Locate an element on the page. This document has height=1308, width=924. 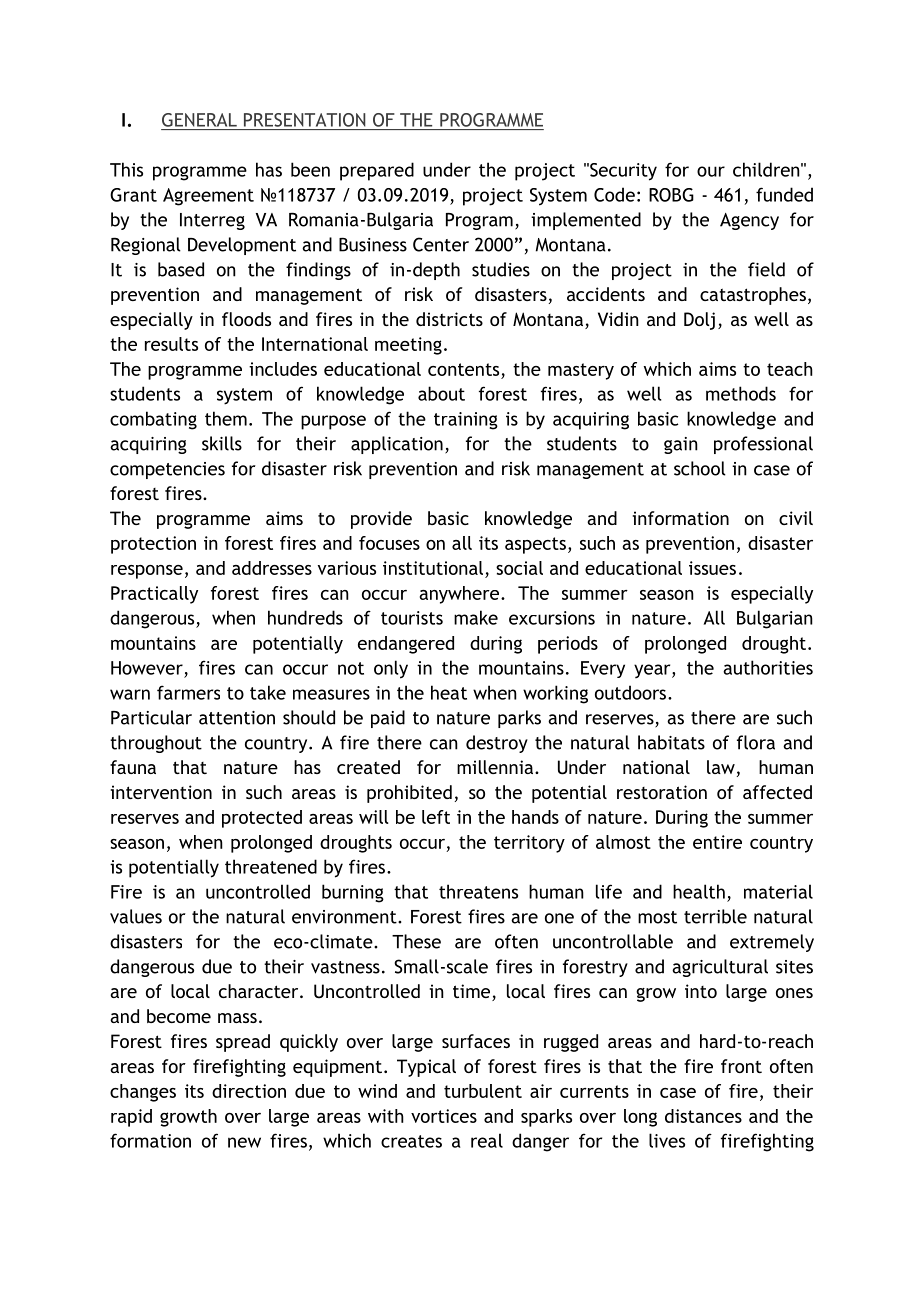
vortices is located at coordinates (444, 1116).
